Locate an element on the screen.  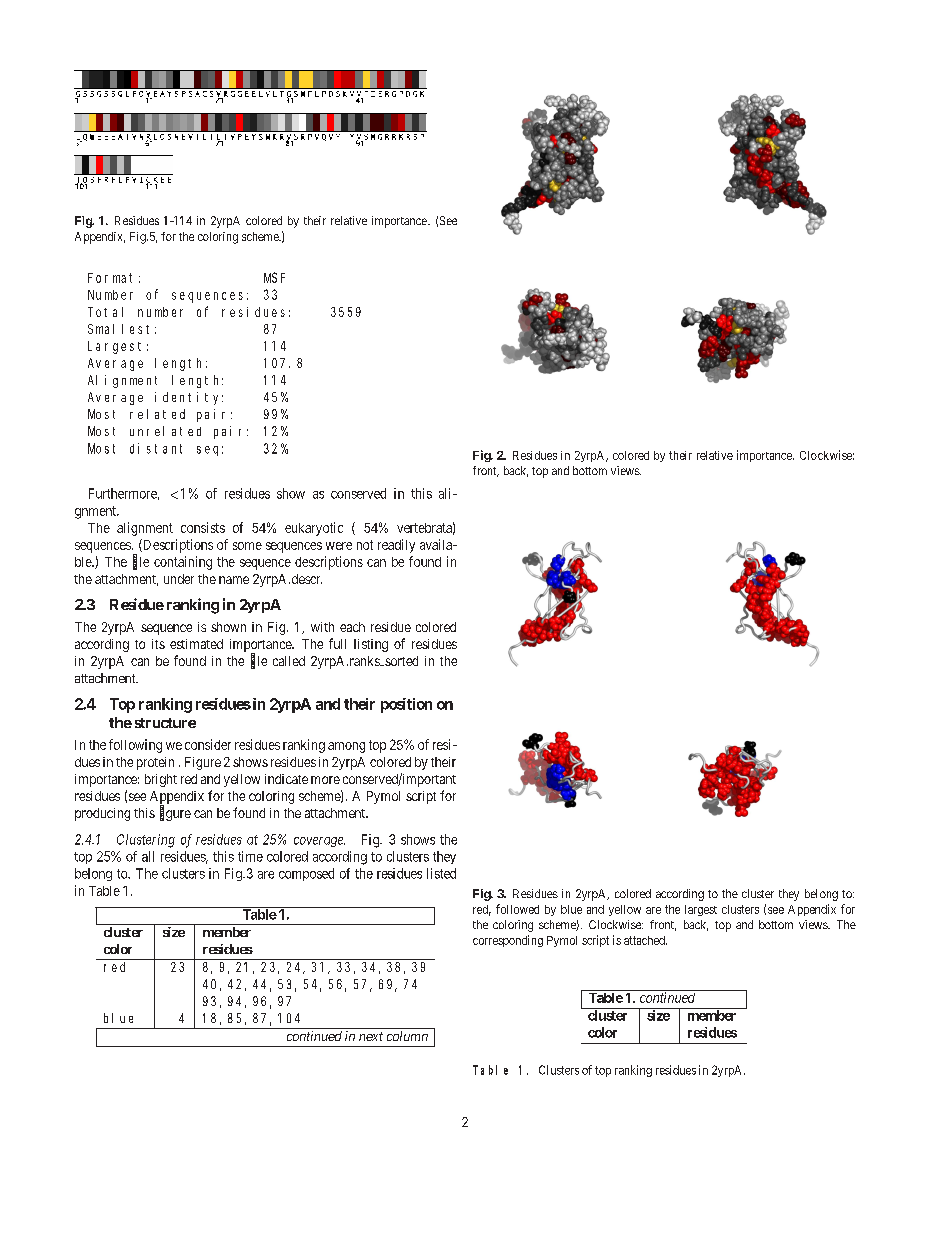
identity is located at coordinates (189, 398).
